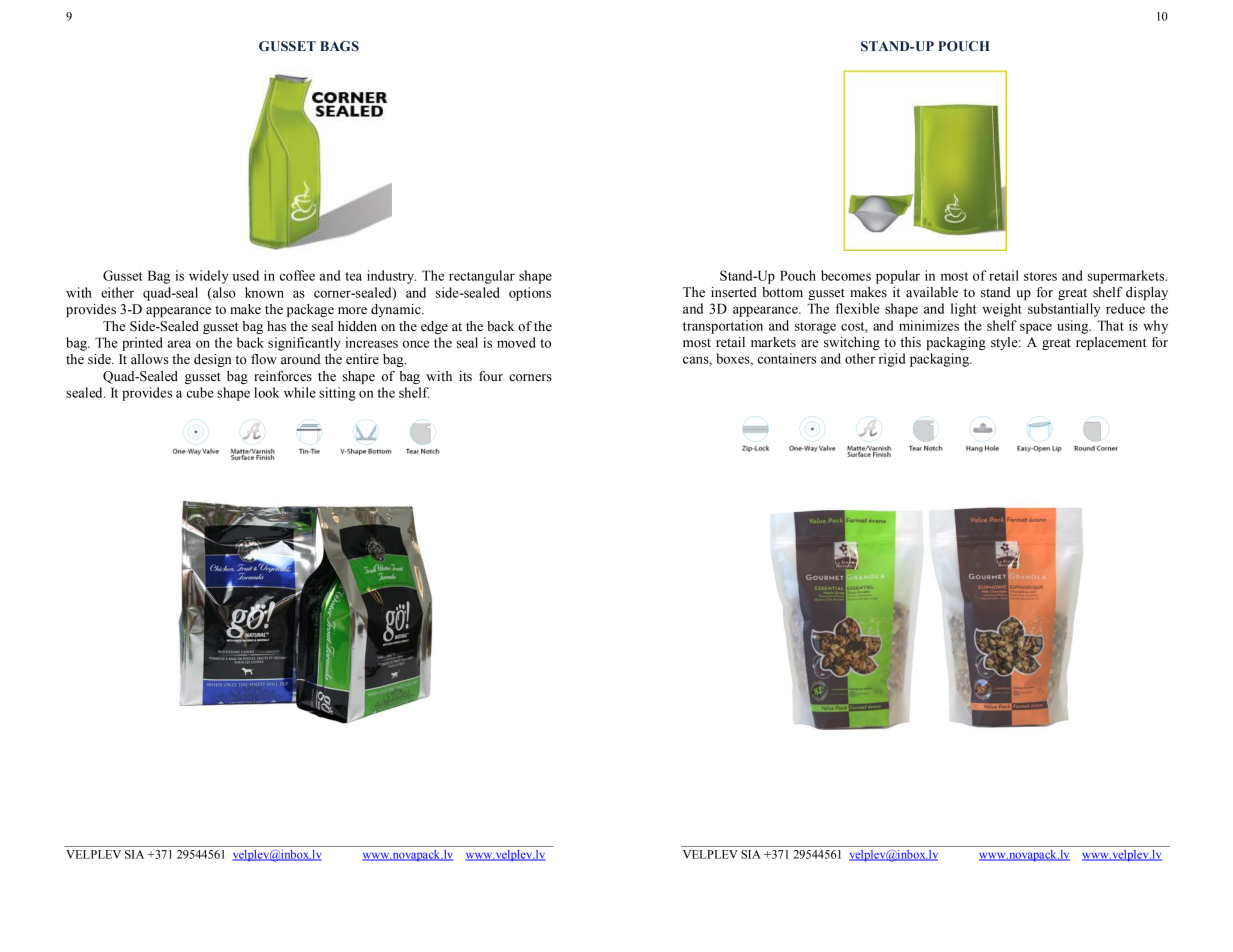  Describe the element at coordinates (932, 292) in the screenshot. I see `available` at that location.
